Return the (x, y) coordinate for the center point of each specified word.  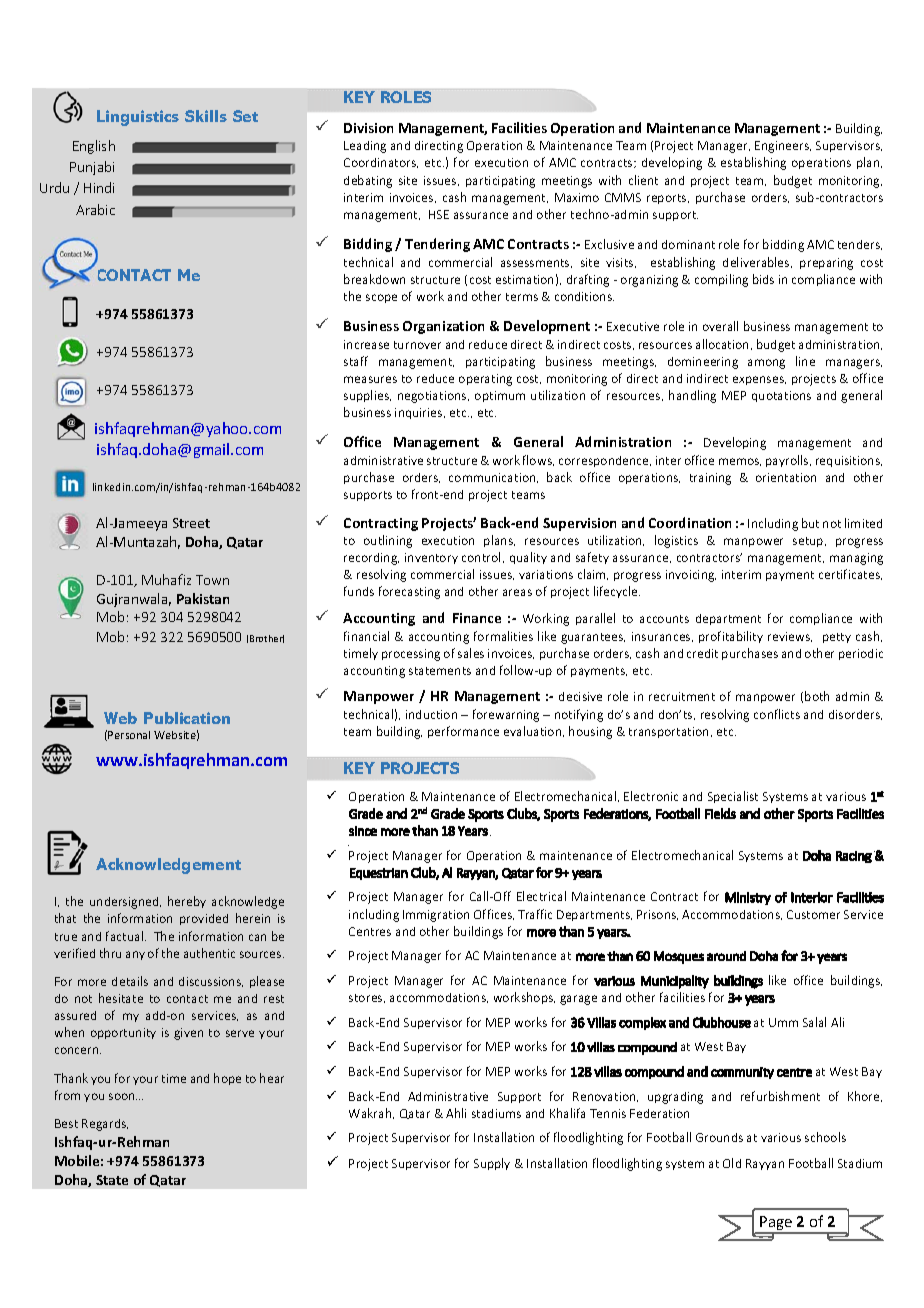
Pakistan (203, 598)
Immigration (436, 916)
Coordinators (381, 163)
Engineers (783, 147)
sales (471, 653)
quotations (781, 396)
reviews (790, 637)
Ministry (748, 898)
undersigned (125, 903)
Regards (105, 1125)
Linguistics (138, 118)
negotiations (433, 397)
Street (191, 523)
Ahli (456, 1113)
